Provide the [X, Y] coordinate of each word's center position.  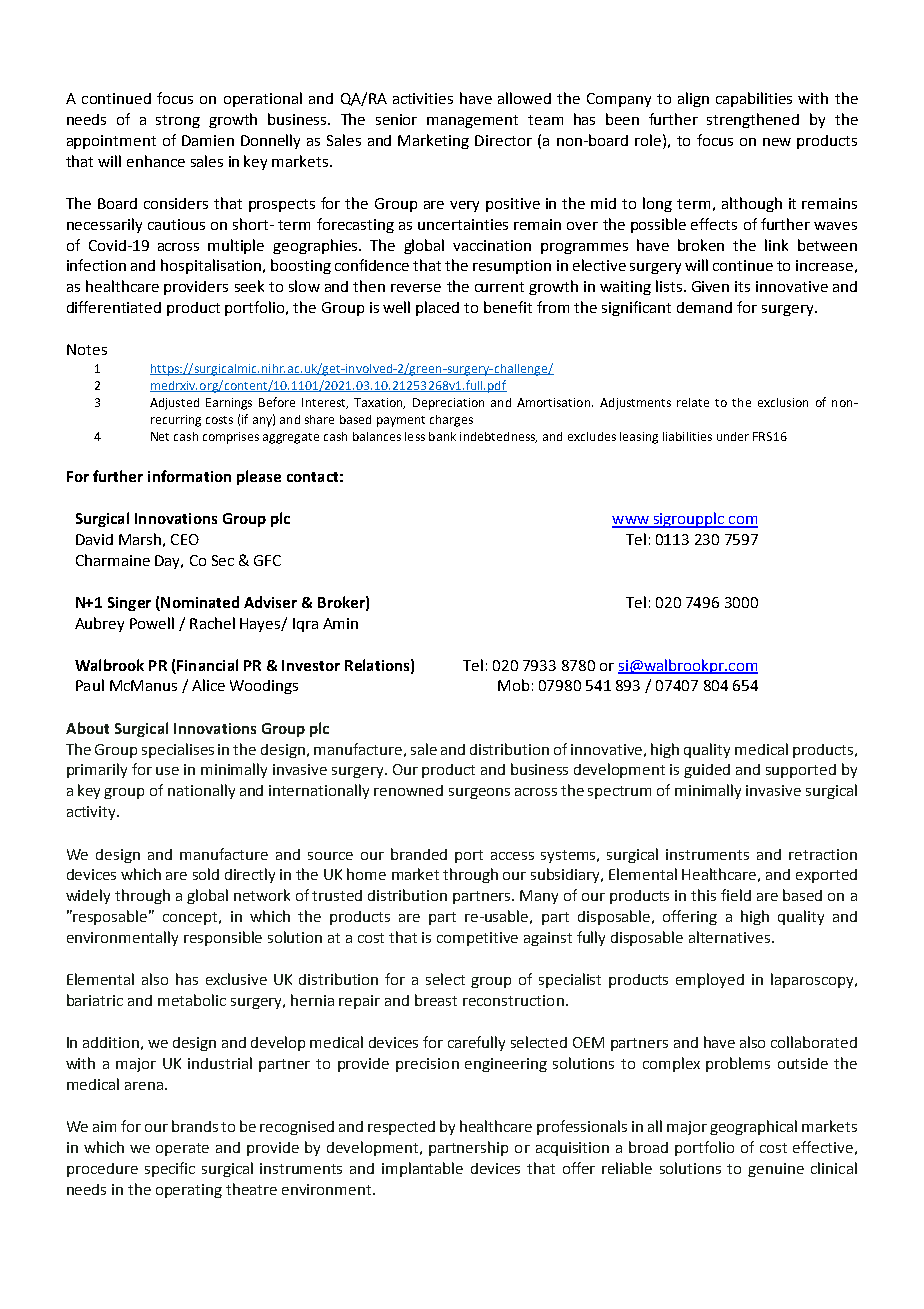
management [472, 121]
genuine [776, 1170]
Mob [513, 685]
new [777, 142]
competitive [477, 939]
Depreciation [448, 404]
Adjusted [174, 404]
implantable [422, 1169]
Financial [207, 665]
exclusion [783, 402]
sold [206, 874]
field [736, 895]
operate [182, 1149]
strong [178, 121]
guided [707, 771]
